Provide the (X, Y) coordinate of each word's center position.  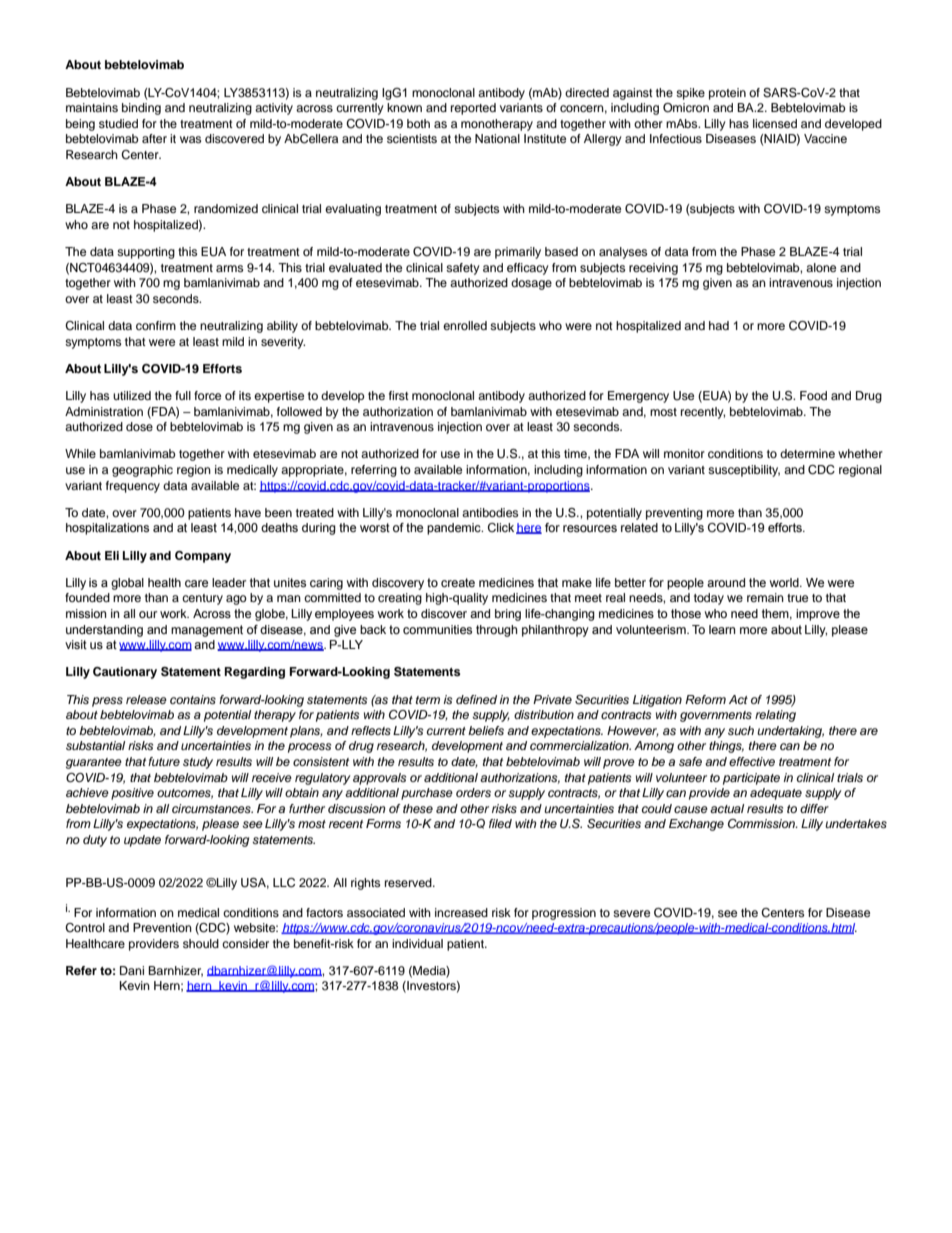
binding (141, 109)
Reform (705, 699)
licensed (775, 123)
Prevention (162, 927)
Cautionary (125, 673)
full (183, 395)
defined (476, 699)
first (399, 395)
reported (473, 109)
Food (813, 395)
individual (417, 943)
